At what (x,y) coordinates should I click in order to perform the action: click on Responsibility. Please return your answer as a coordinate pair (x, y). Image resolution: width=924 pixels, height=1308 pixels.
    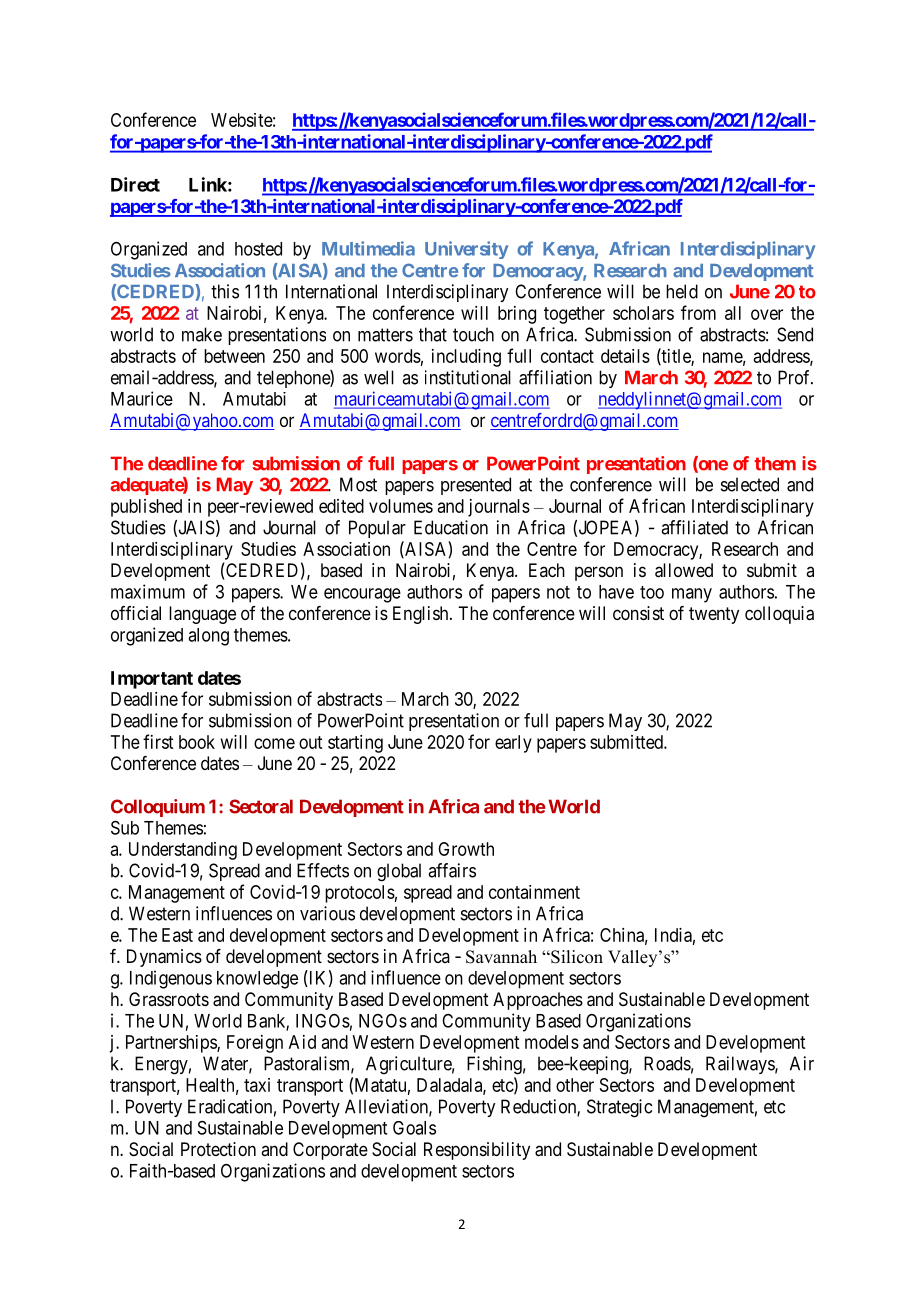
    Looking at the image, I should click on (477, 1151).
